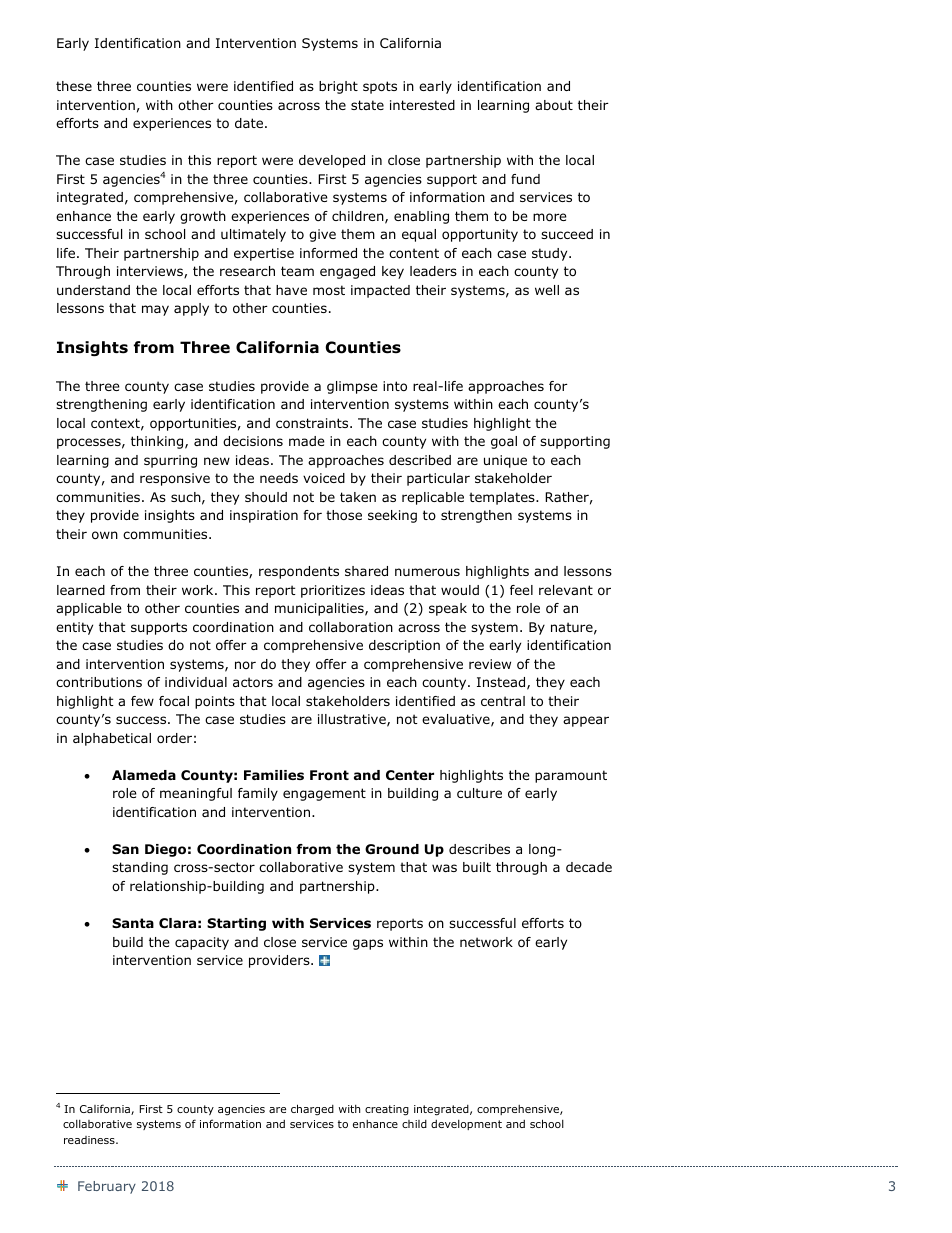 Image resolution: width=952 pixels, height=1233 pixels. What do you see at coordinates (466, 1125) in the screenshot?
I see `development` at bounding box center [466, 1125].
